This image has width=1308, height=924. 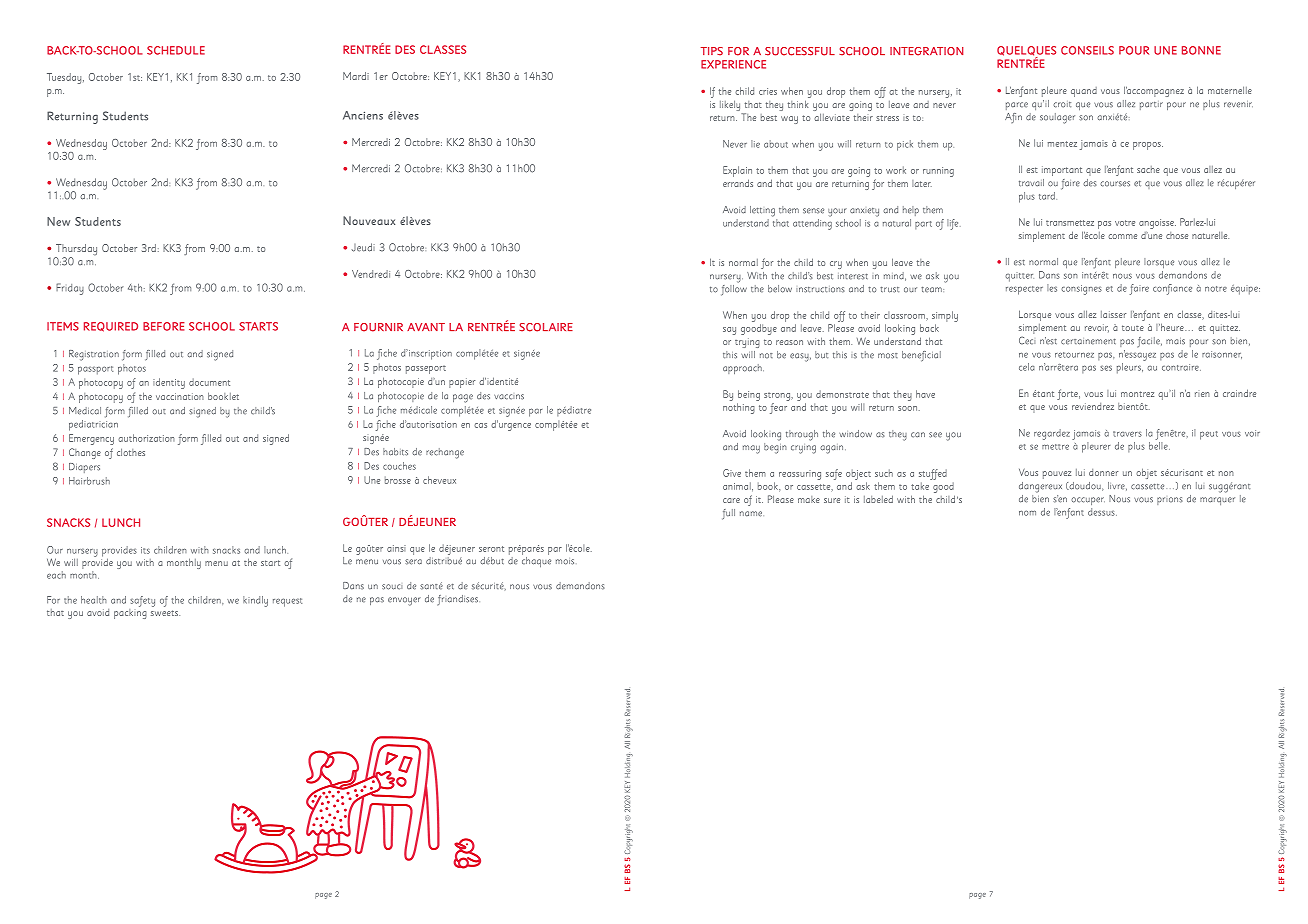 What do you see at coordinates (738, 183) in the image?
I see `errands` at bounding box center [738, 183].
